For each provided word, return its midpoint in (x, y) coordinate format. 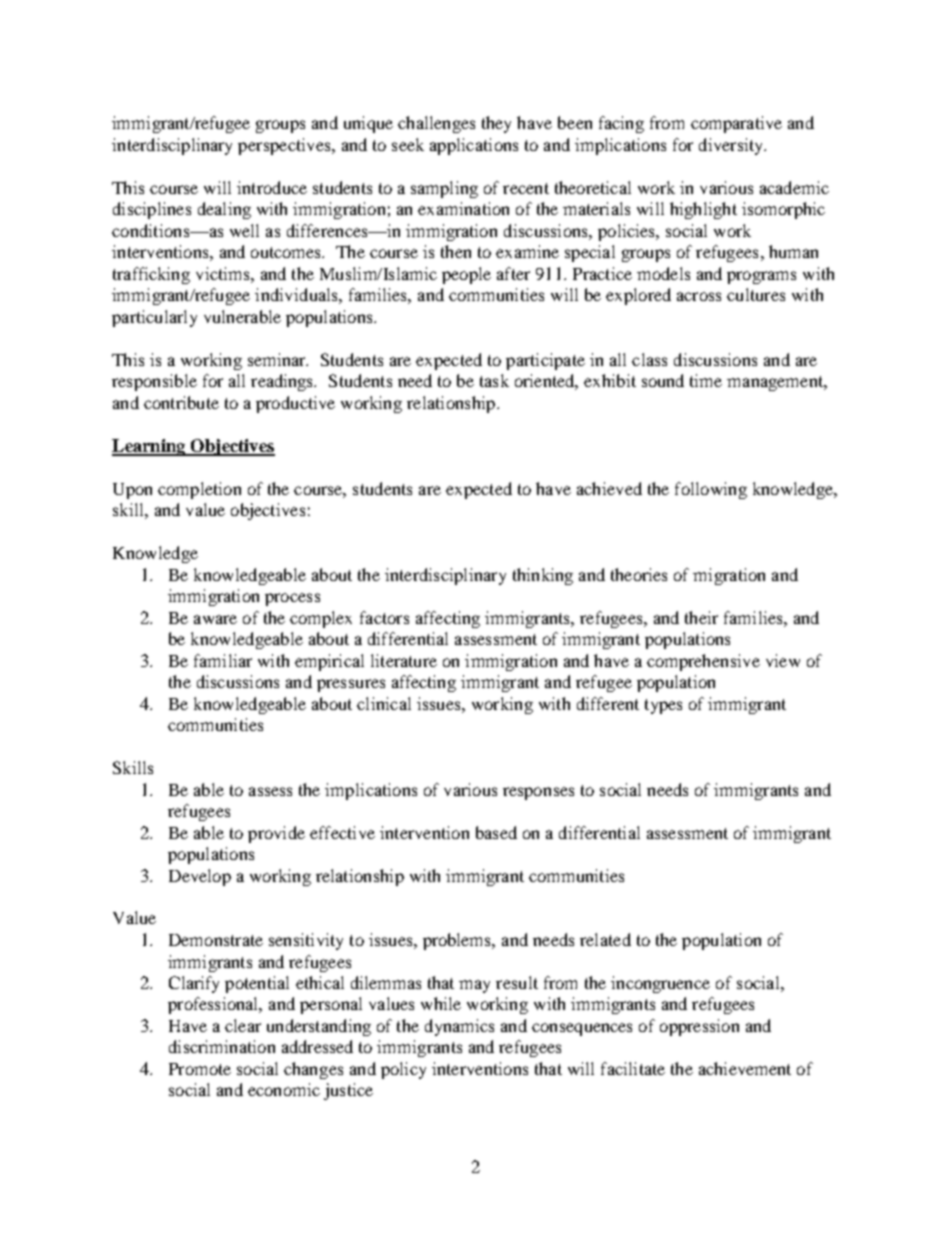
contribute (181, 402)
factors (384, 617)
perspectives (285, 146)
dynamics (459, 1027)
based (496, 832)
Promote (200, 1069)
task (494, 380)
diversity (732, 146)
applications (474, 146)
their (701, 617)
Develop (200, 877)
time (706, 380)
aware (215, 619)
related (605, 939)
